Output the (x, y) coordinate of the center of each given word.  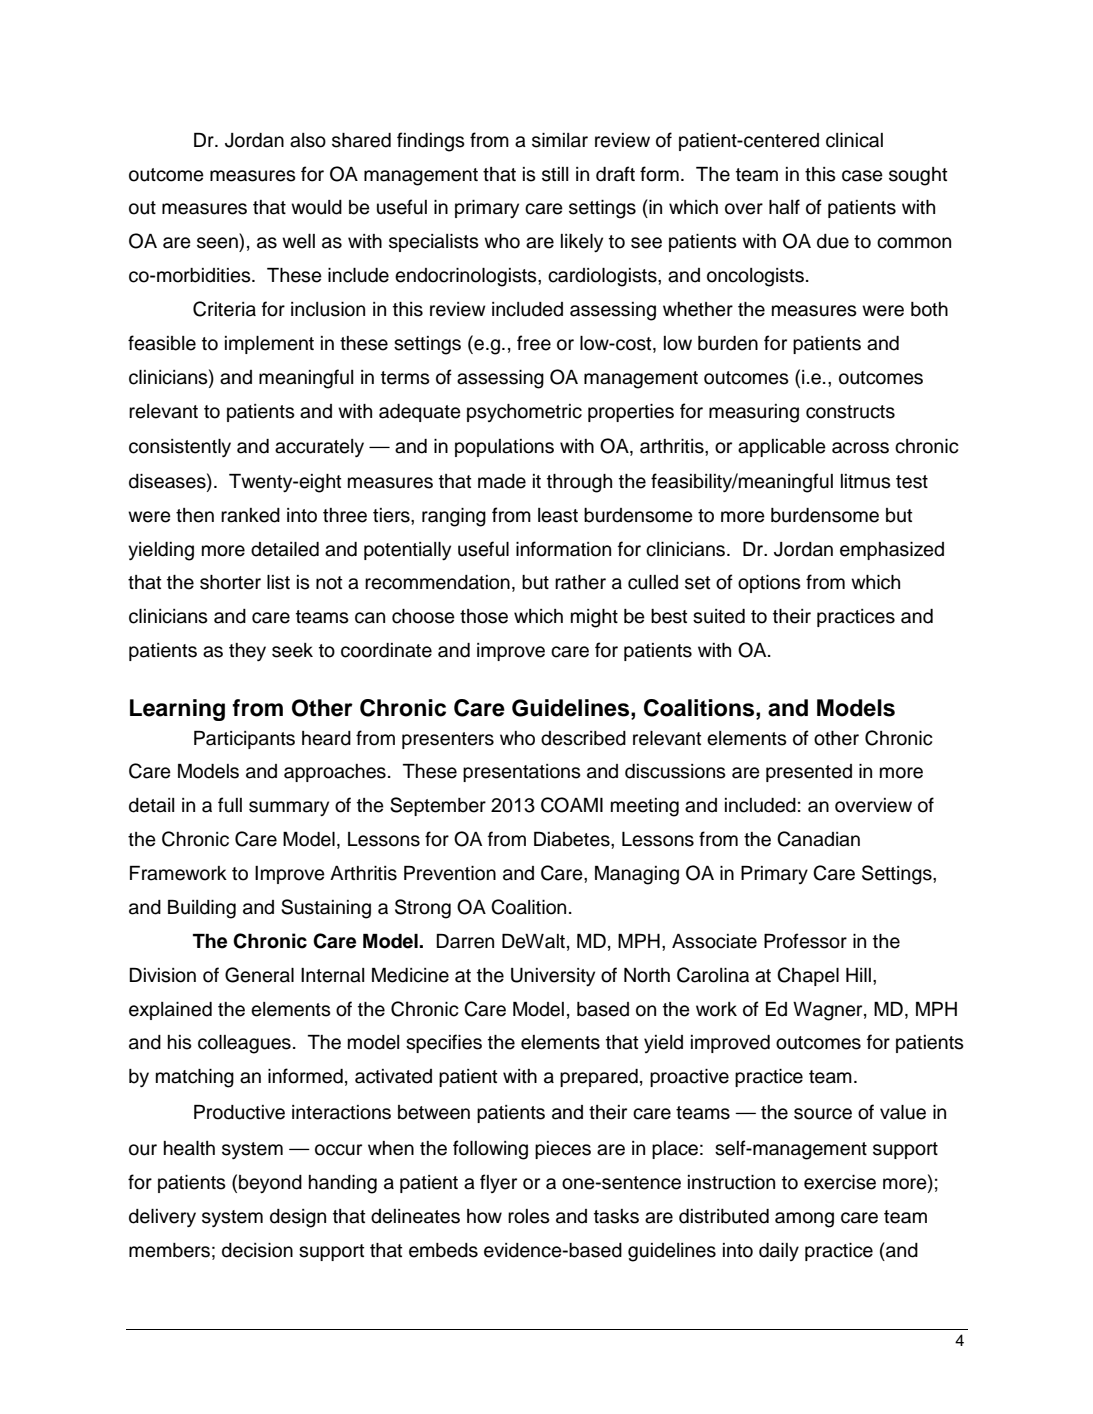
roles (529, 1216)
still (555, 174)
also (308, 140)
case (862, 176)
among (804, 1220)
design (298, 1218)
